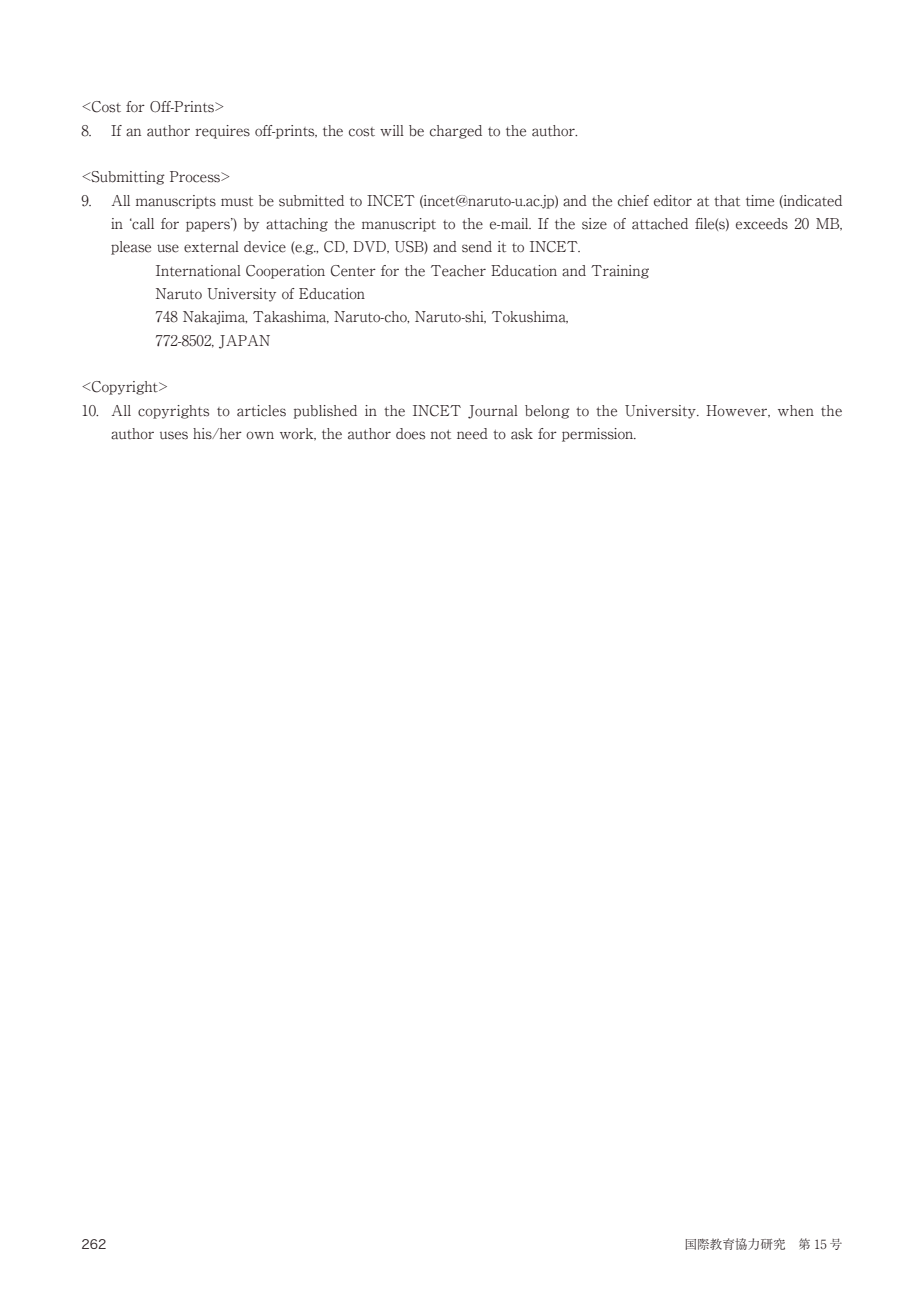 This image has height=1308, width=924. Describe the element at coordinates (477, 247) in the image. I see `send` at that location.
